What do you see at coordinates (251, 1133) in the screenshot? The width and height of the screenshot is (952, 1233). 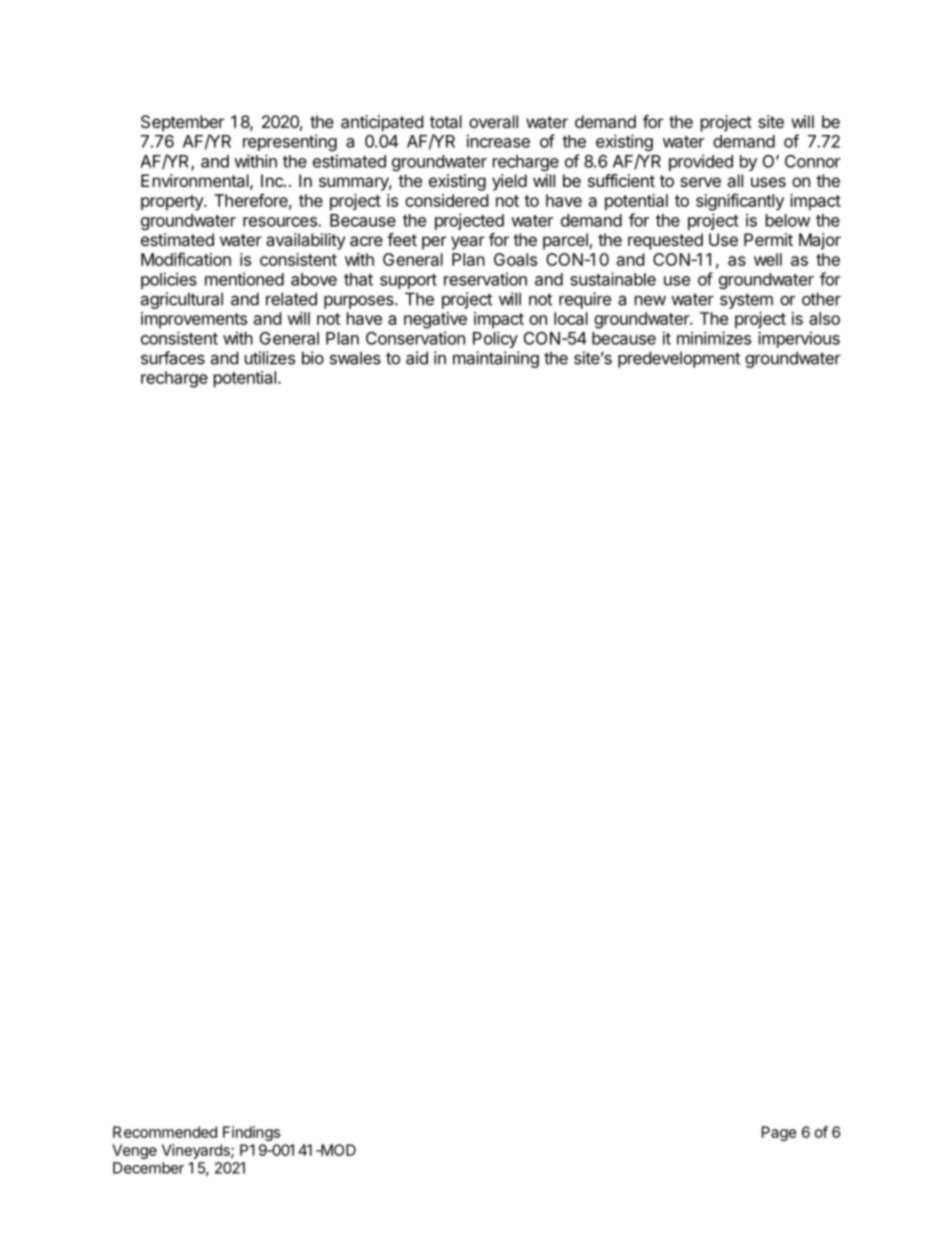 I see `Findings` at bounding box center [251, 1133].
